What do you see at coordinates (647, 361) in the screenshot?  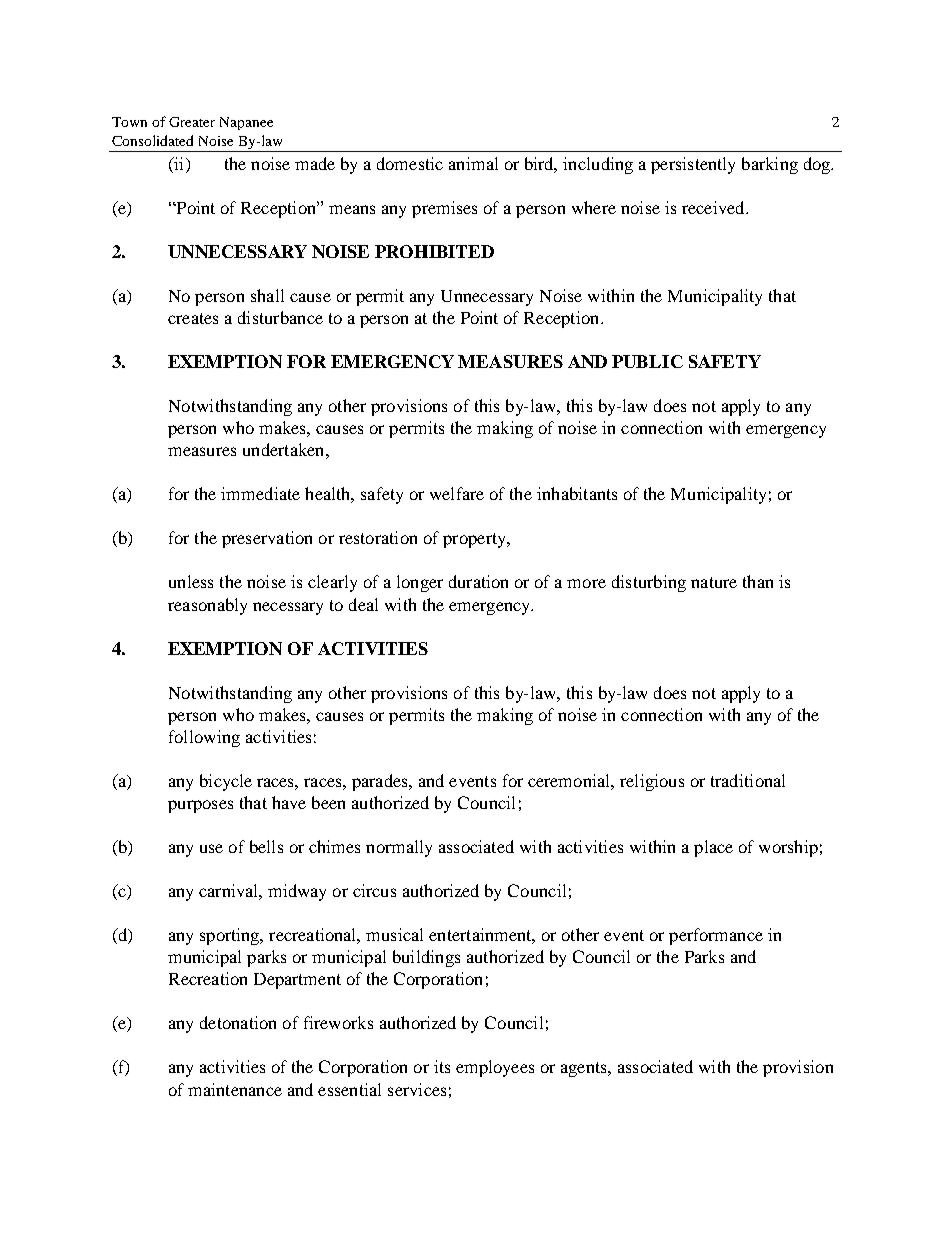 I see `PUBLIC` at bounding box center [647, 361].
